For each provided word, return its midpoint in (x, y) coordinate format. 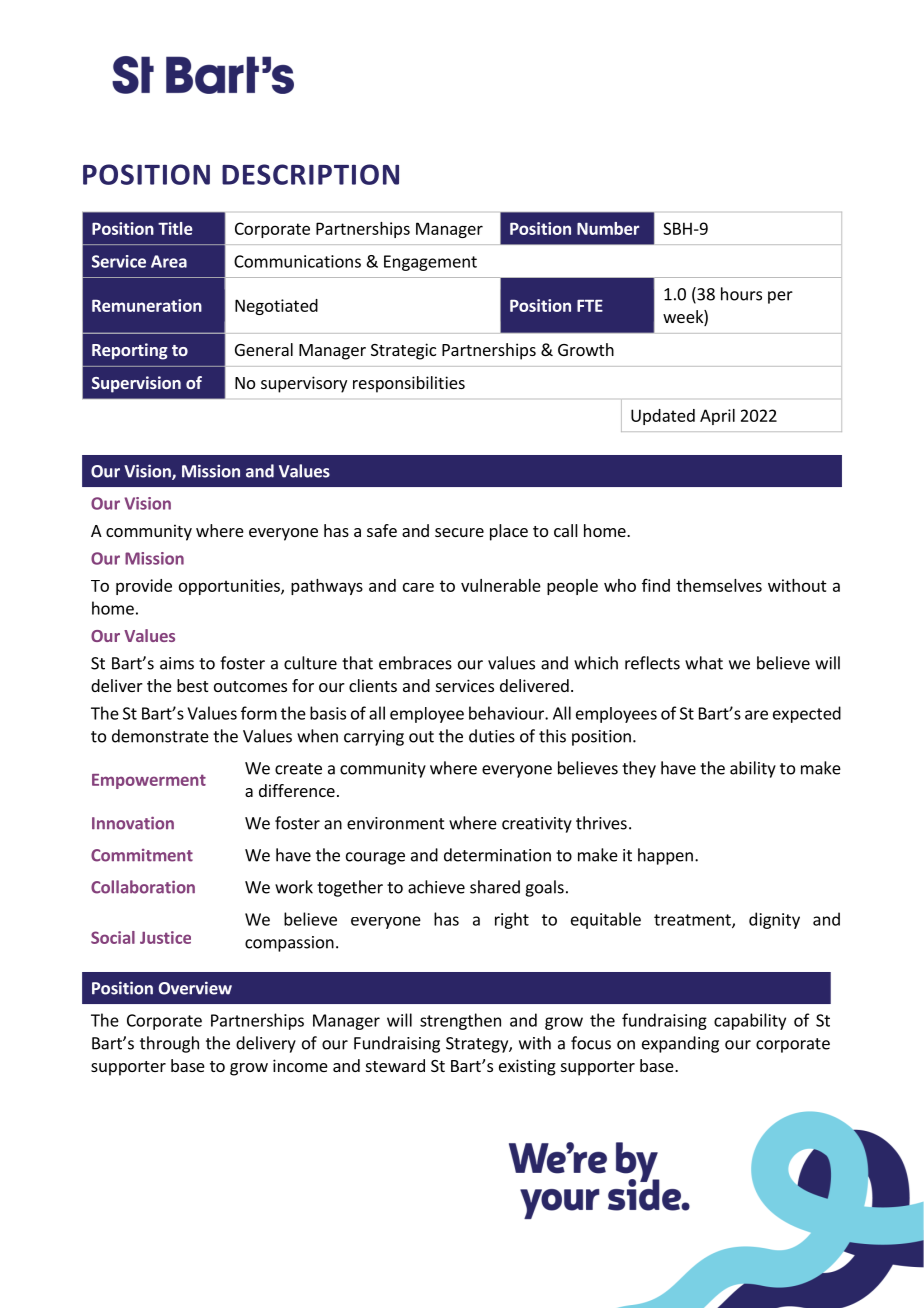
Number (608, 228)
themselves (719, 585)
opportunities (230, 587)
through (169, 1044)
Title (175, 228)
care (418, 587)
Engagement (430, 263)
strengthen (460, 1021)
